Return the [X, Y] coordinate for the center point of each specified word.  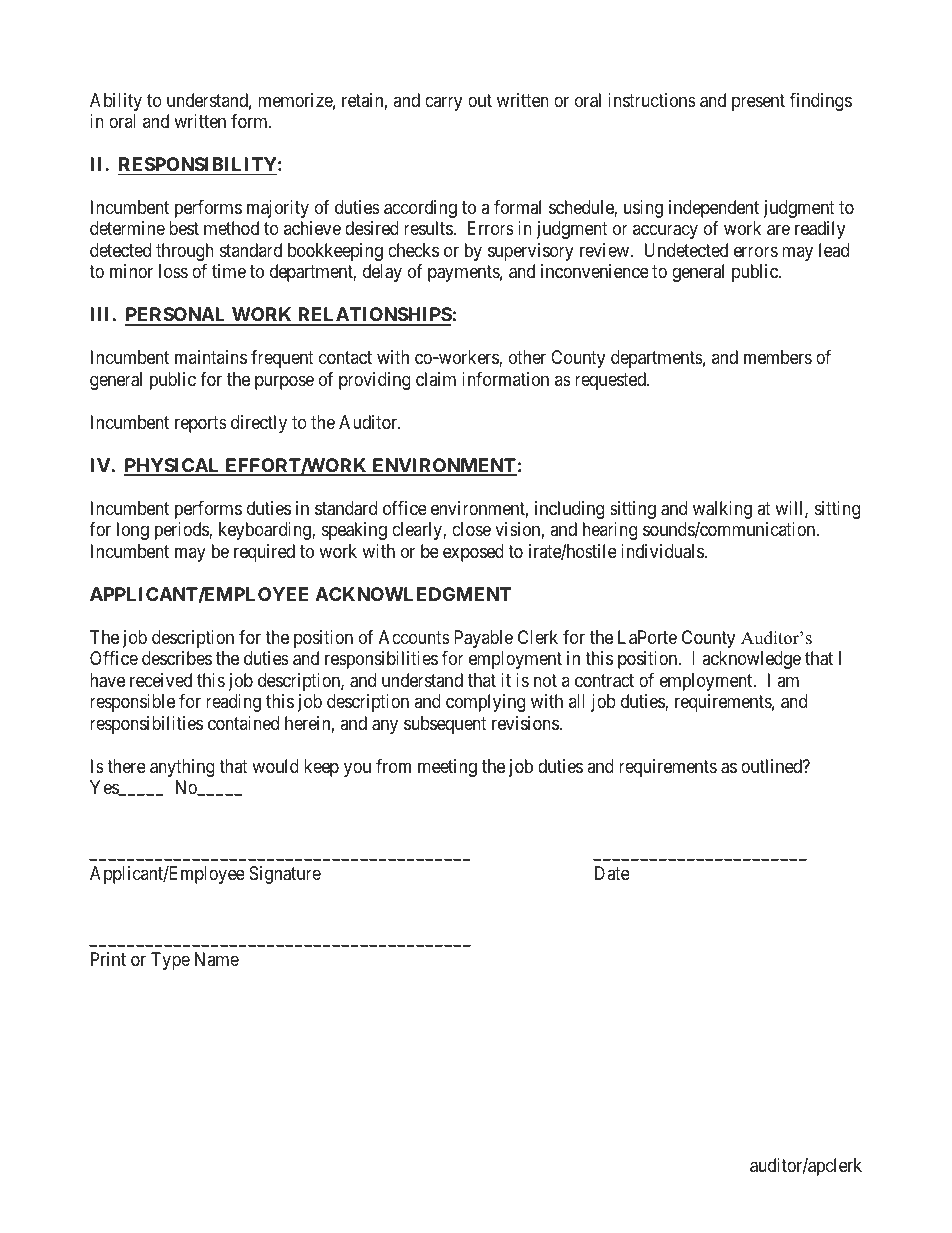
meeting [447, 768]
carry [443, 103]
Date [612, 873]
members [778, 357]
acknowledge [751, 660]
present [758, 102]
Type [170, 961]
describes [177, 658]
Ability [116, 102]
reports [201, 424]
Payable [483, 639]
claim [436, 379]
